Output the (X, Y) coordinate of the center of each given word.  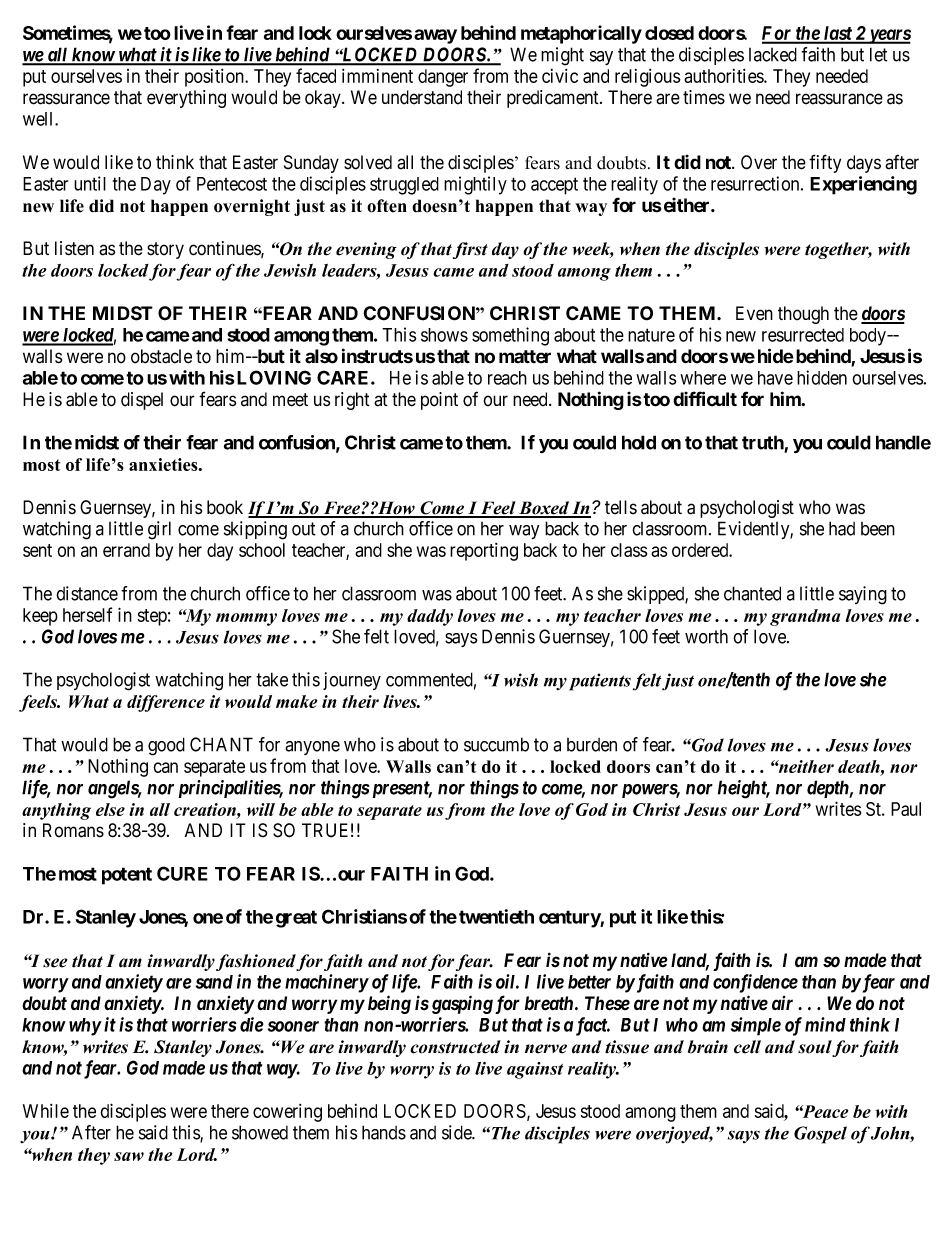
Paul (906, 809)
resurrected (803, 335)
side (457, 1132)
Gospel (820, 1135)
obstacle (161, 356)
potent (127, 876)
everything (186, 99)
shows (444, 335)
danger (443, 78)
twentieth (496, 916)
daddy (430, 617)
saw (129, 1156)
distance (87, 593)
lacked (773, 54)
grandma (805, 617)
